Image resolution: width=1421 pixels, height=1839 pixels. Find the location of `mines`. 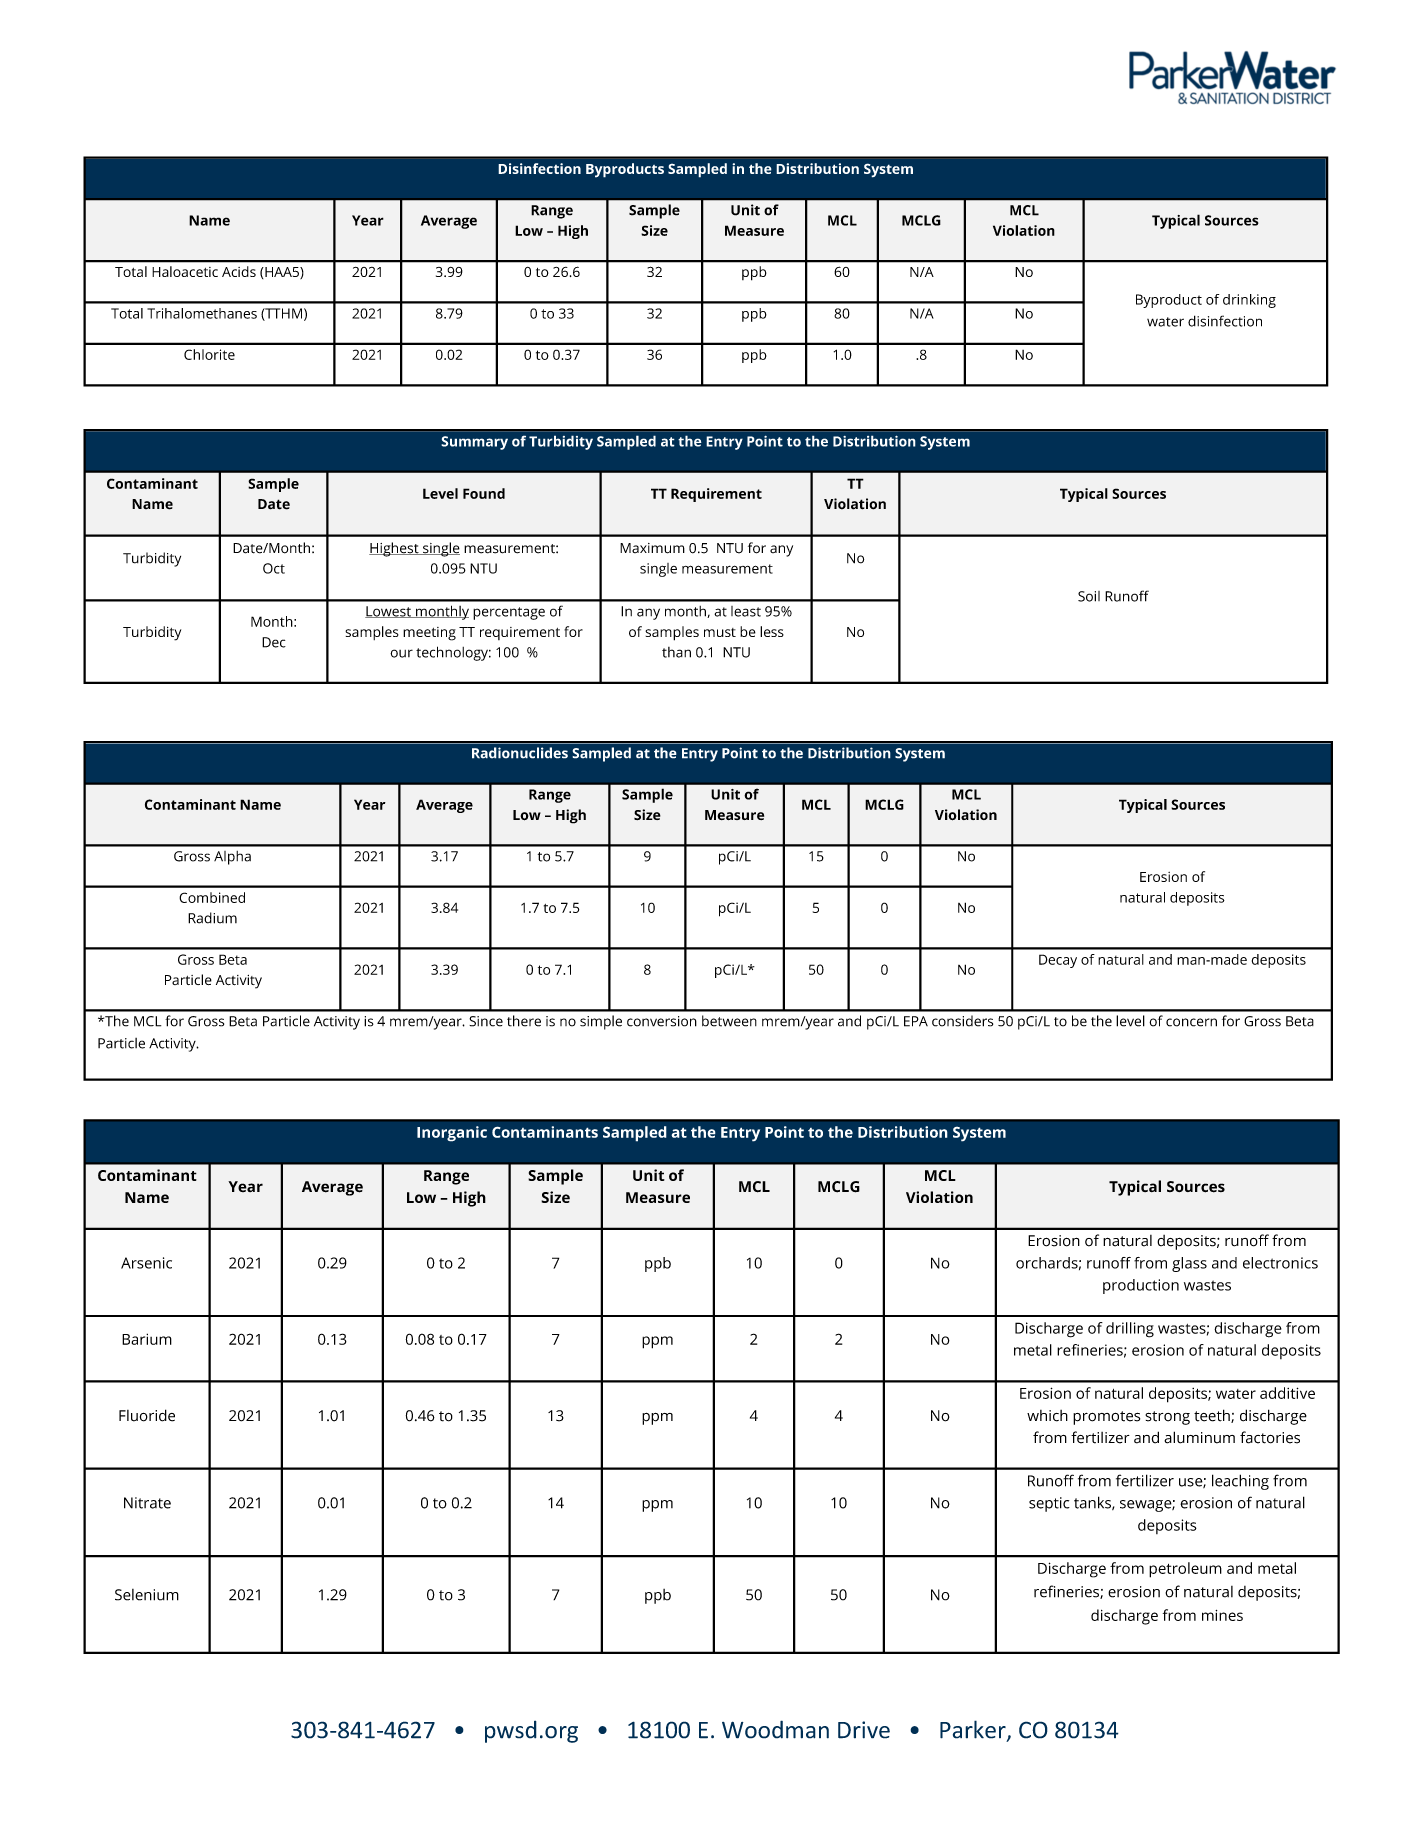

mines is located at coordinates (1222, 1615).
